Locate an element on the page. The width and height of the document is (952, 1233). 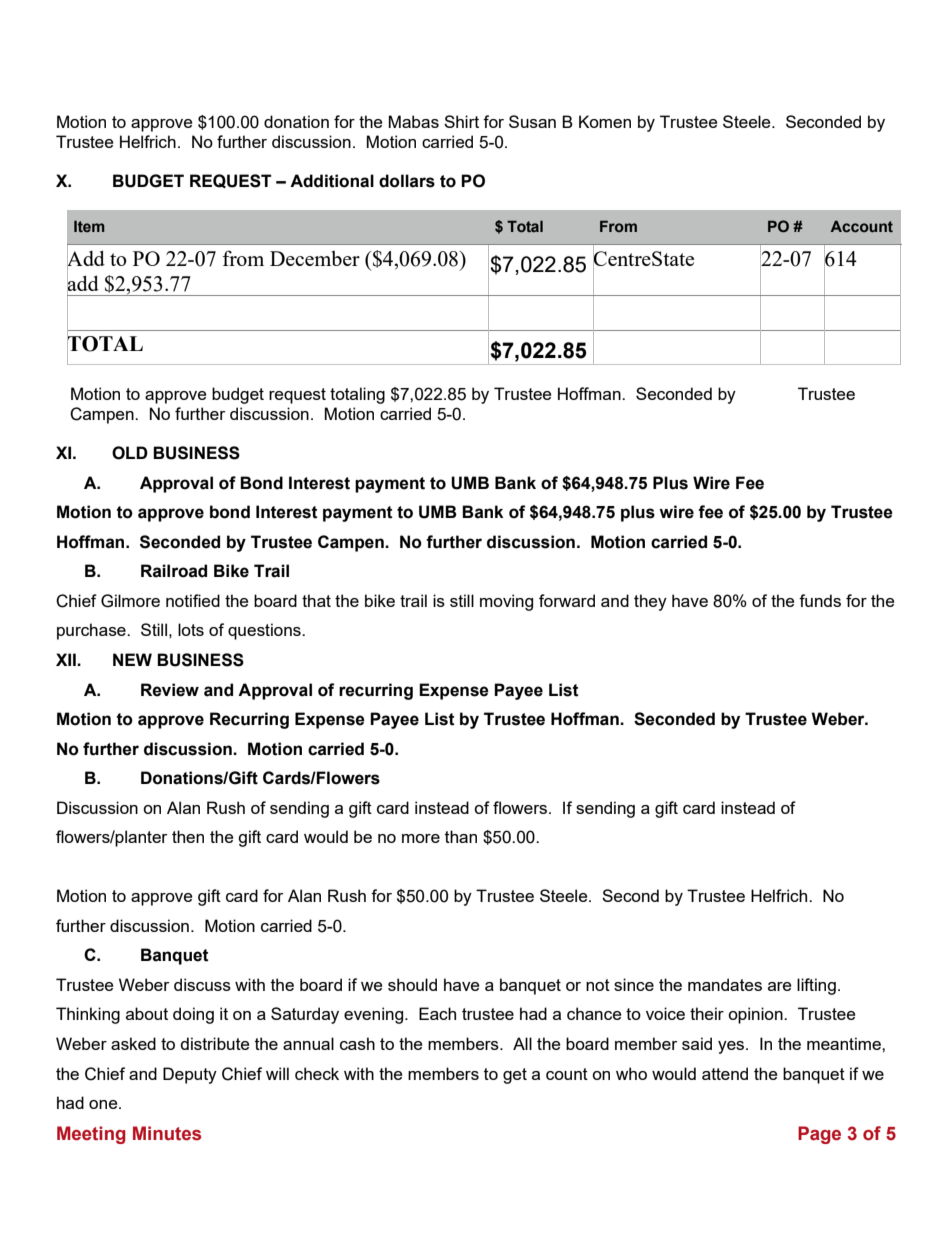
Item is located at coordinates (89, 226).
